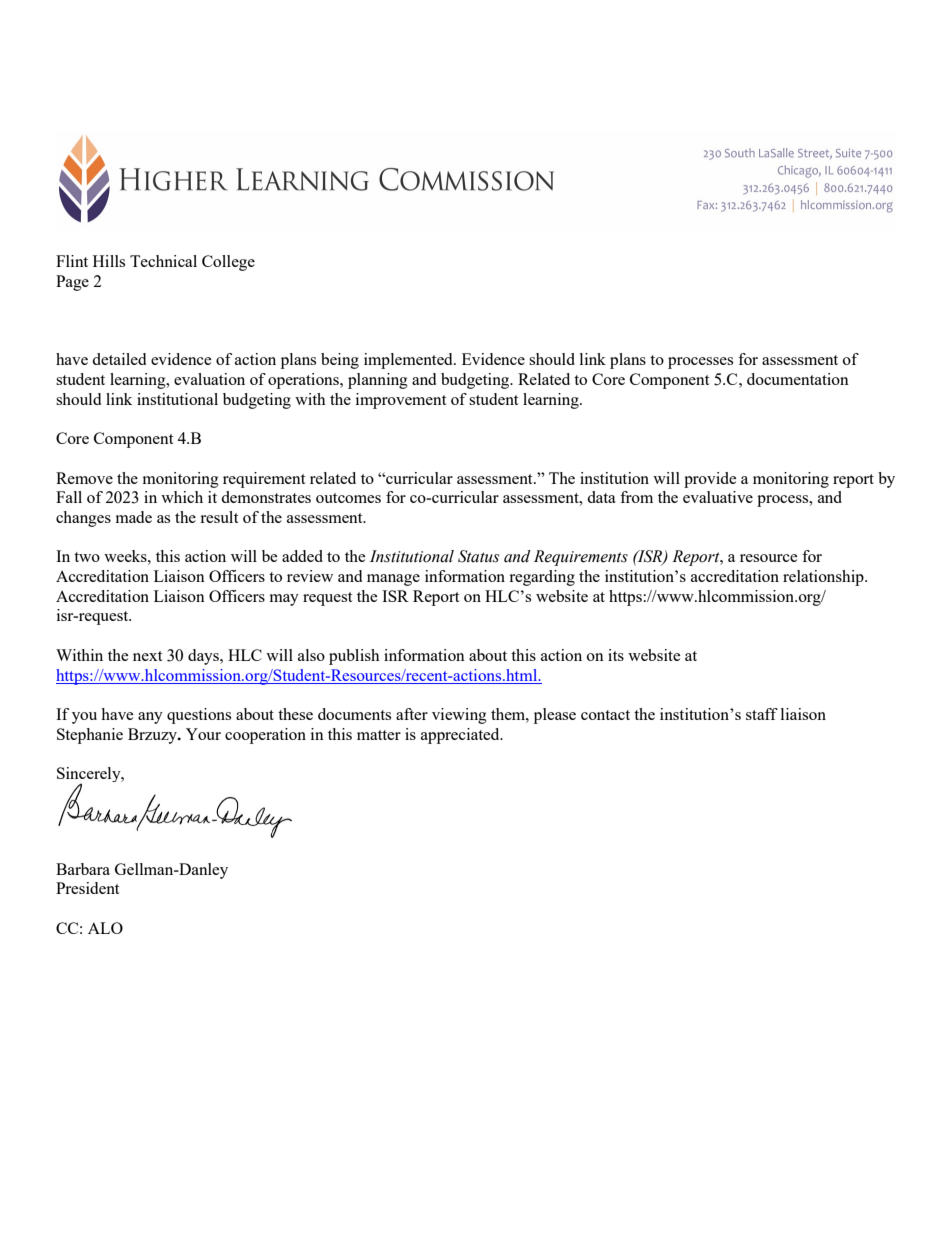  What do you see at coordinates (105, 928) in the page?
I see `ALO` at bounding box center [105, 928].
